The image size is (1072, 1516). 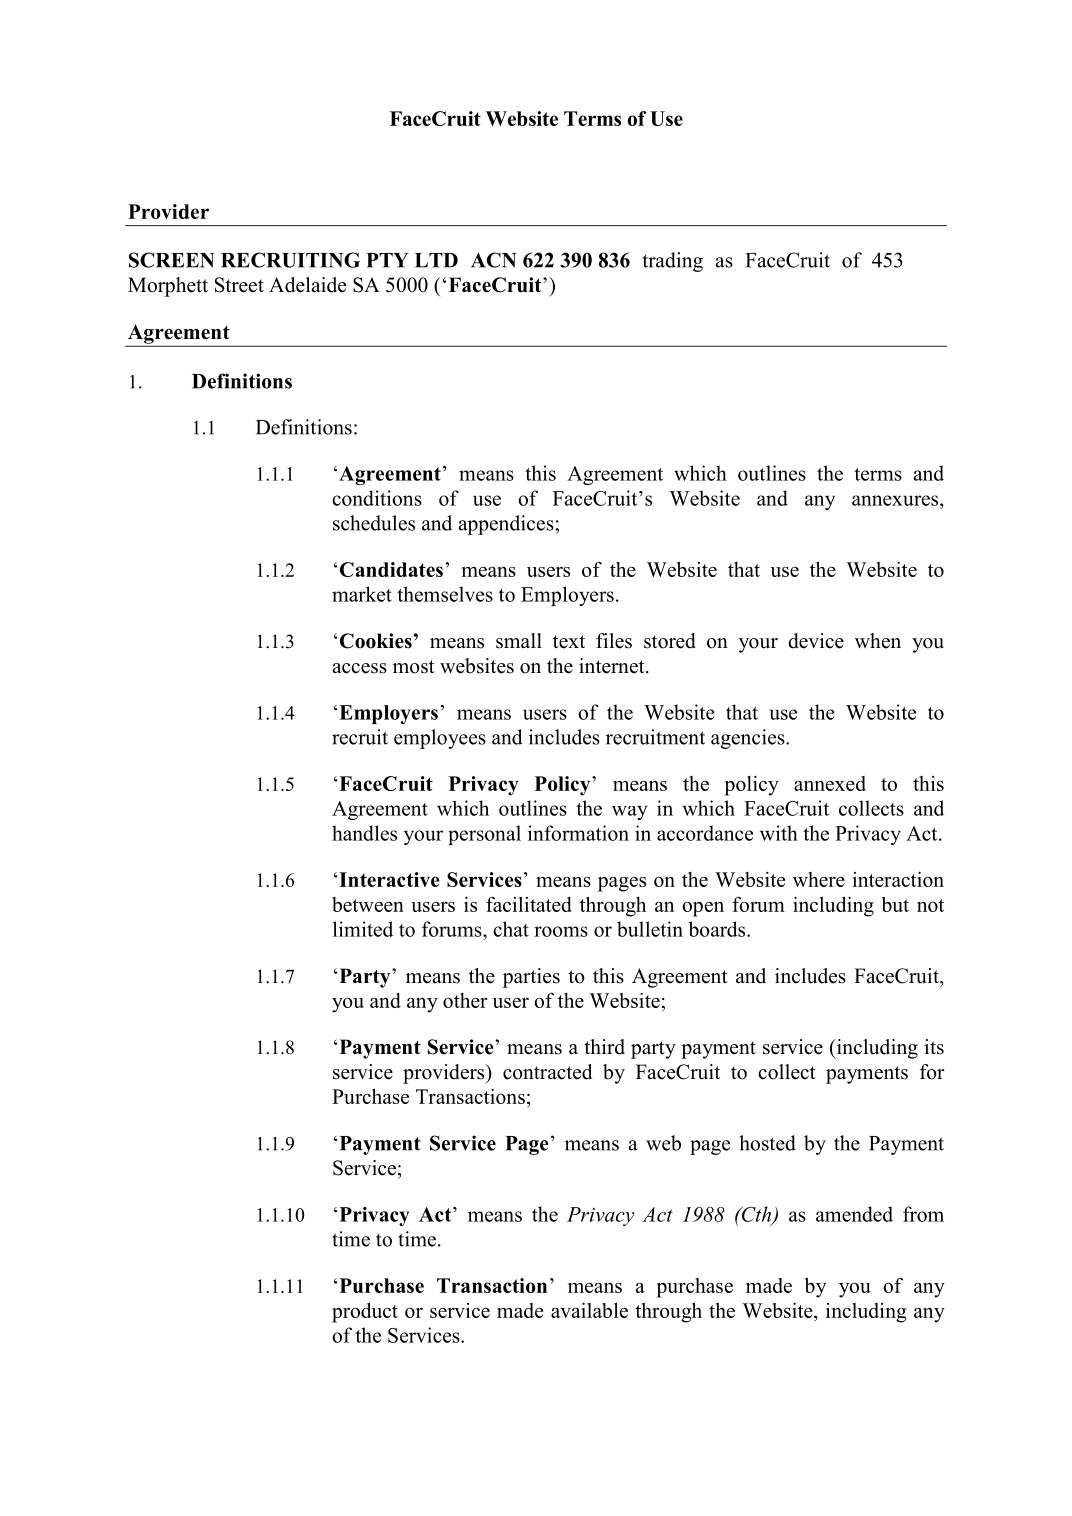 I want to click on available, so click(x=589, y=1310).
